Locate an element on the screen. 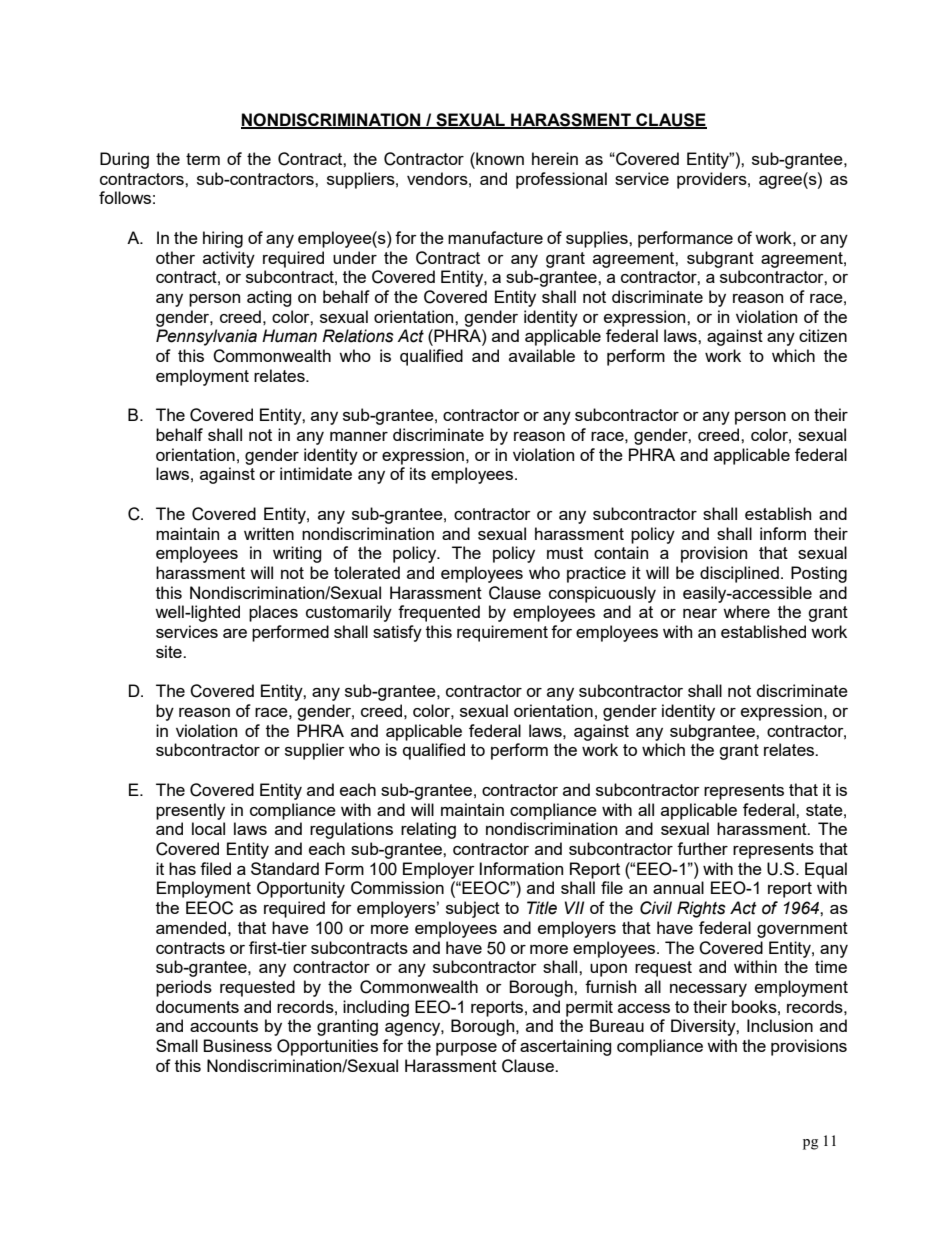 The width and height of the screenshot is (952, 1233). professional is located at coordinates (561, 180).
